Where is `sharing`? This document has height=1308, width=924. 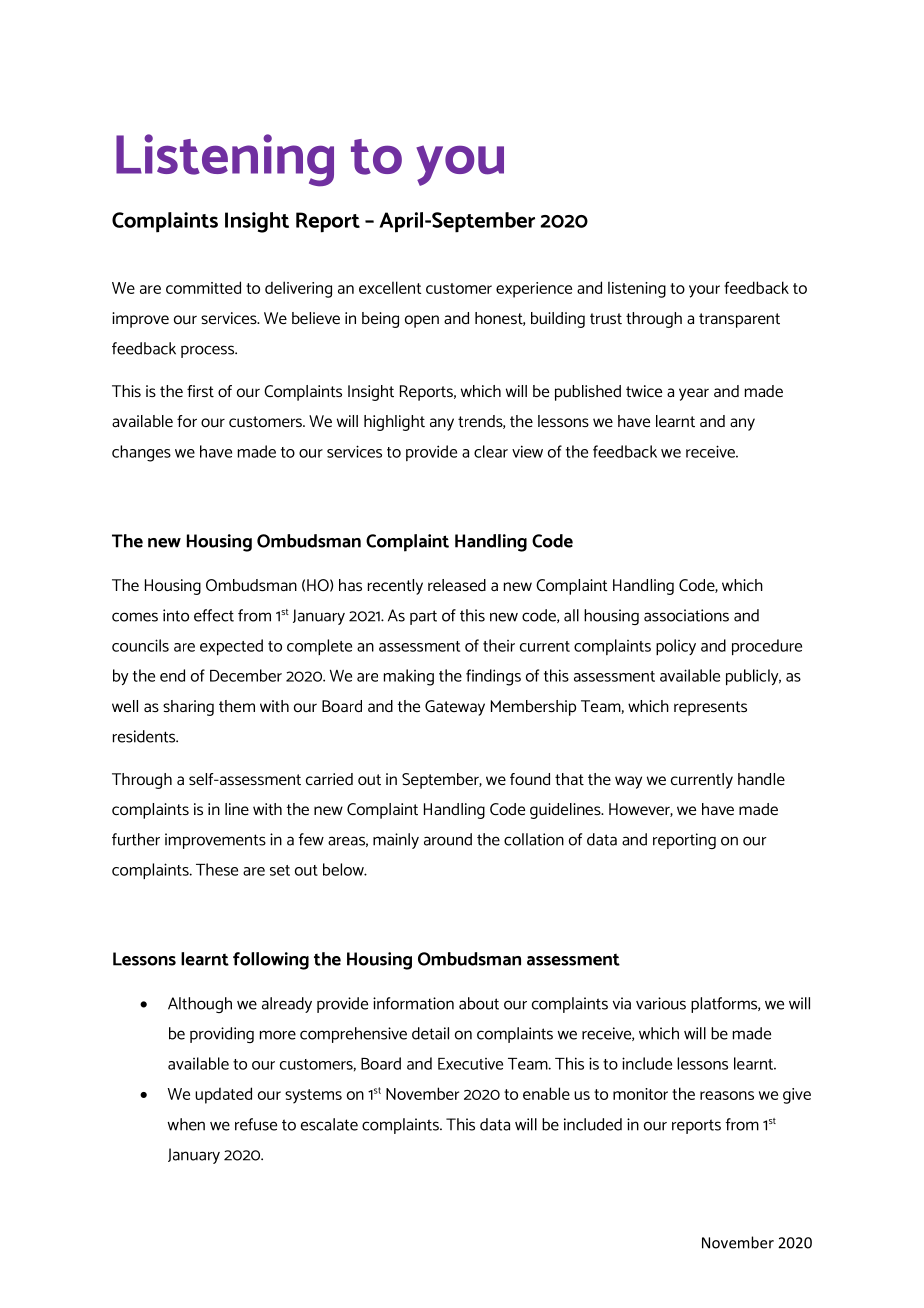
sharing is located at coordinates (188, 708).
